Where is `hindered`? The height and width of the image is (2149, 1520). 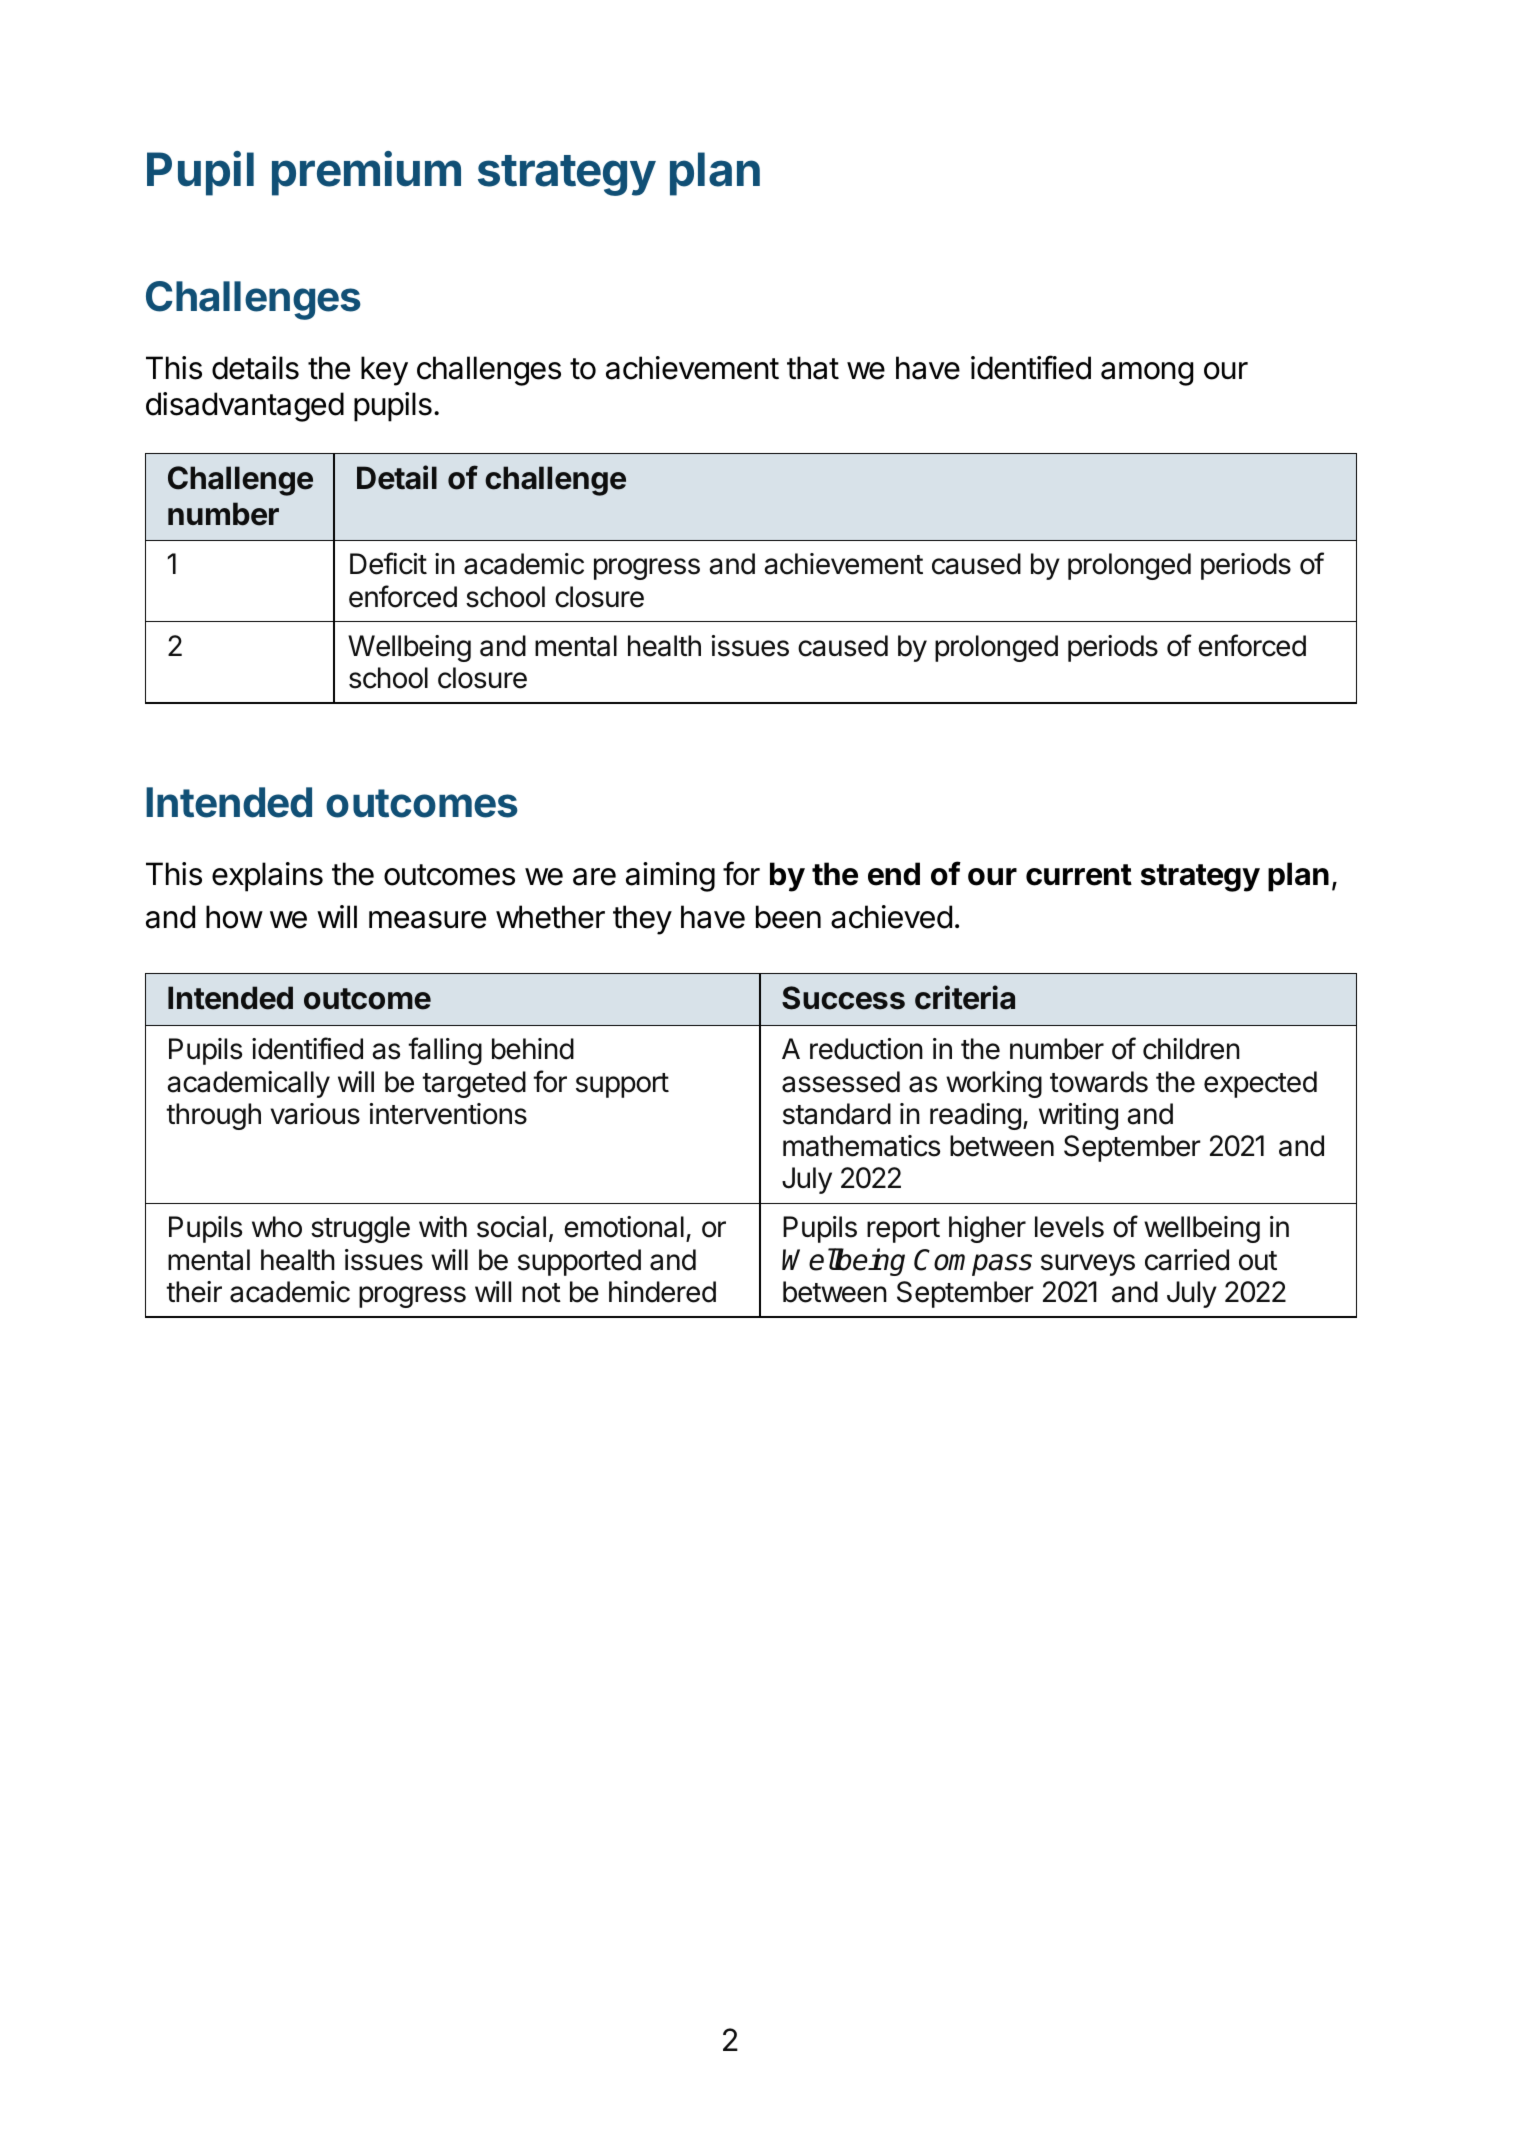 hindered is located at coordinates (662, 1292).
